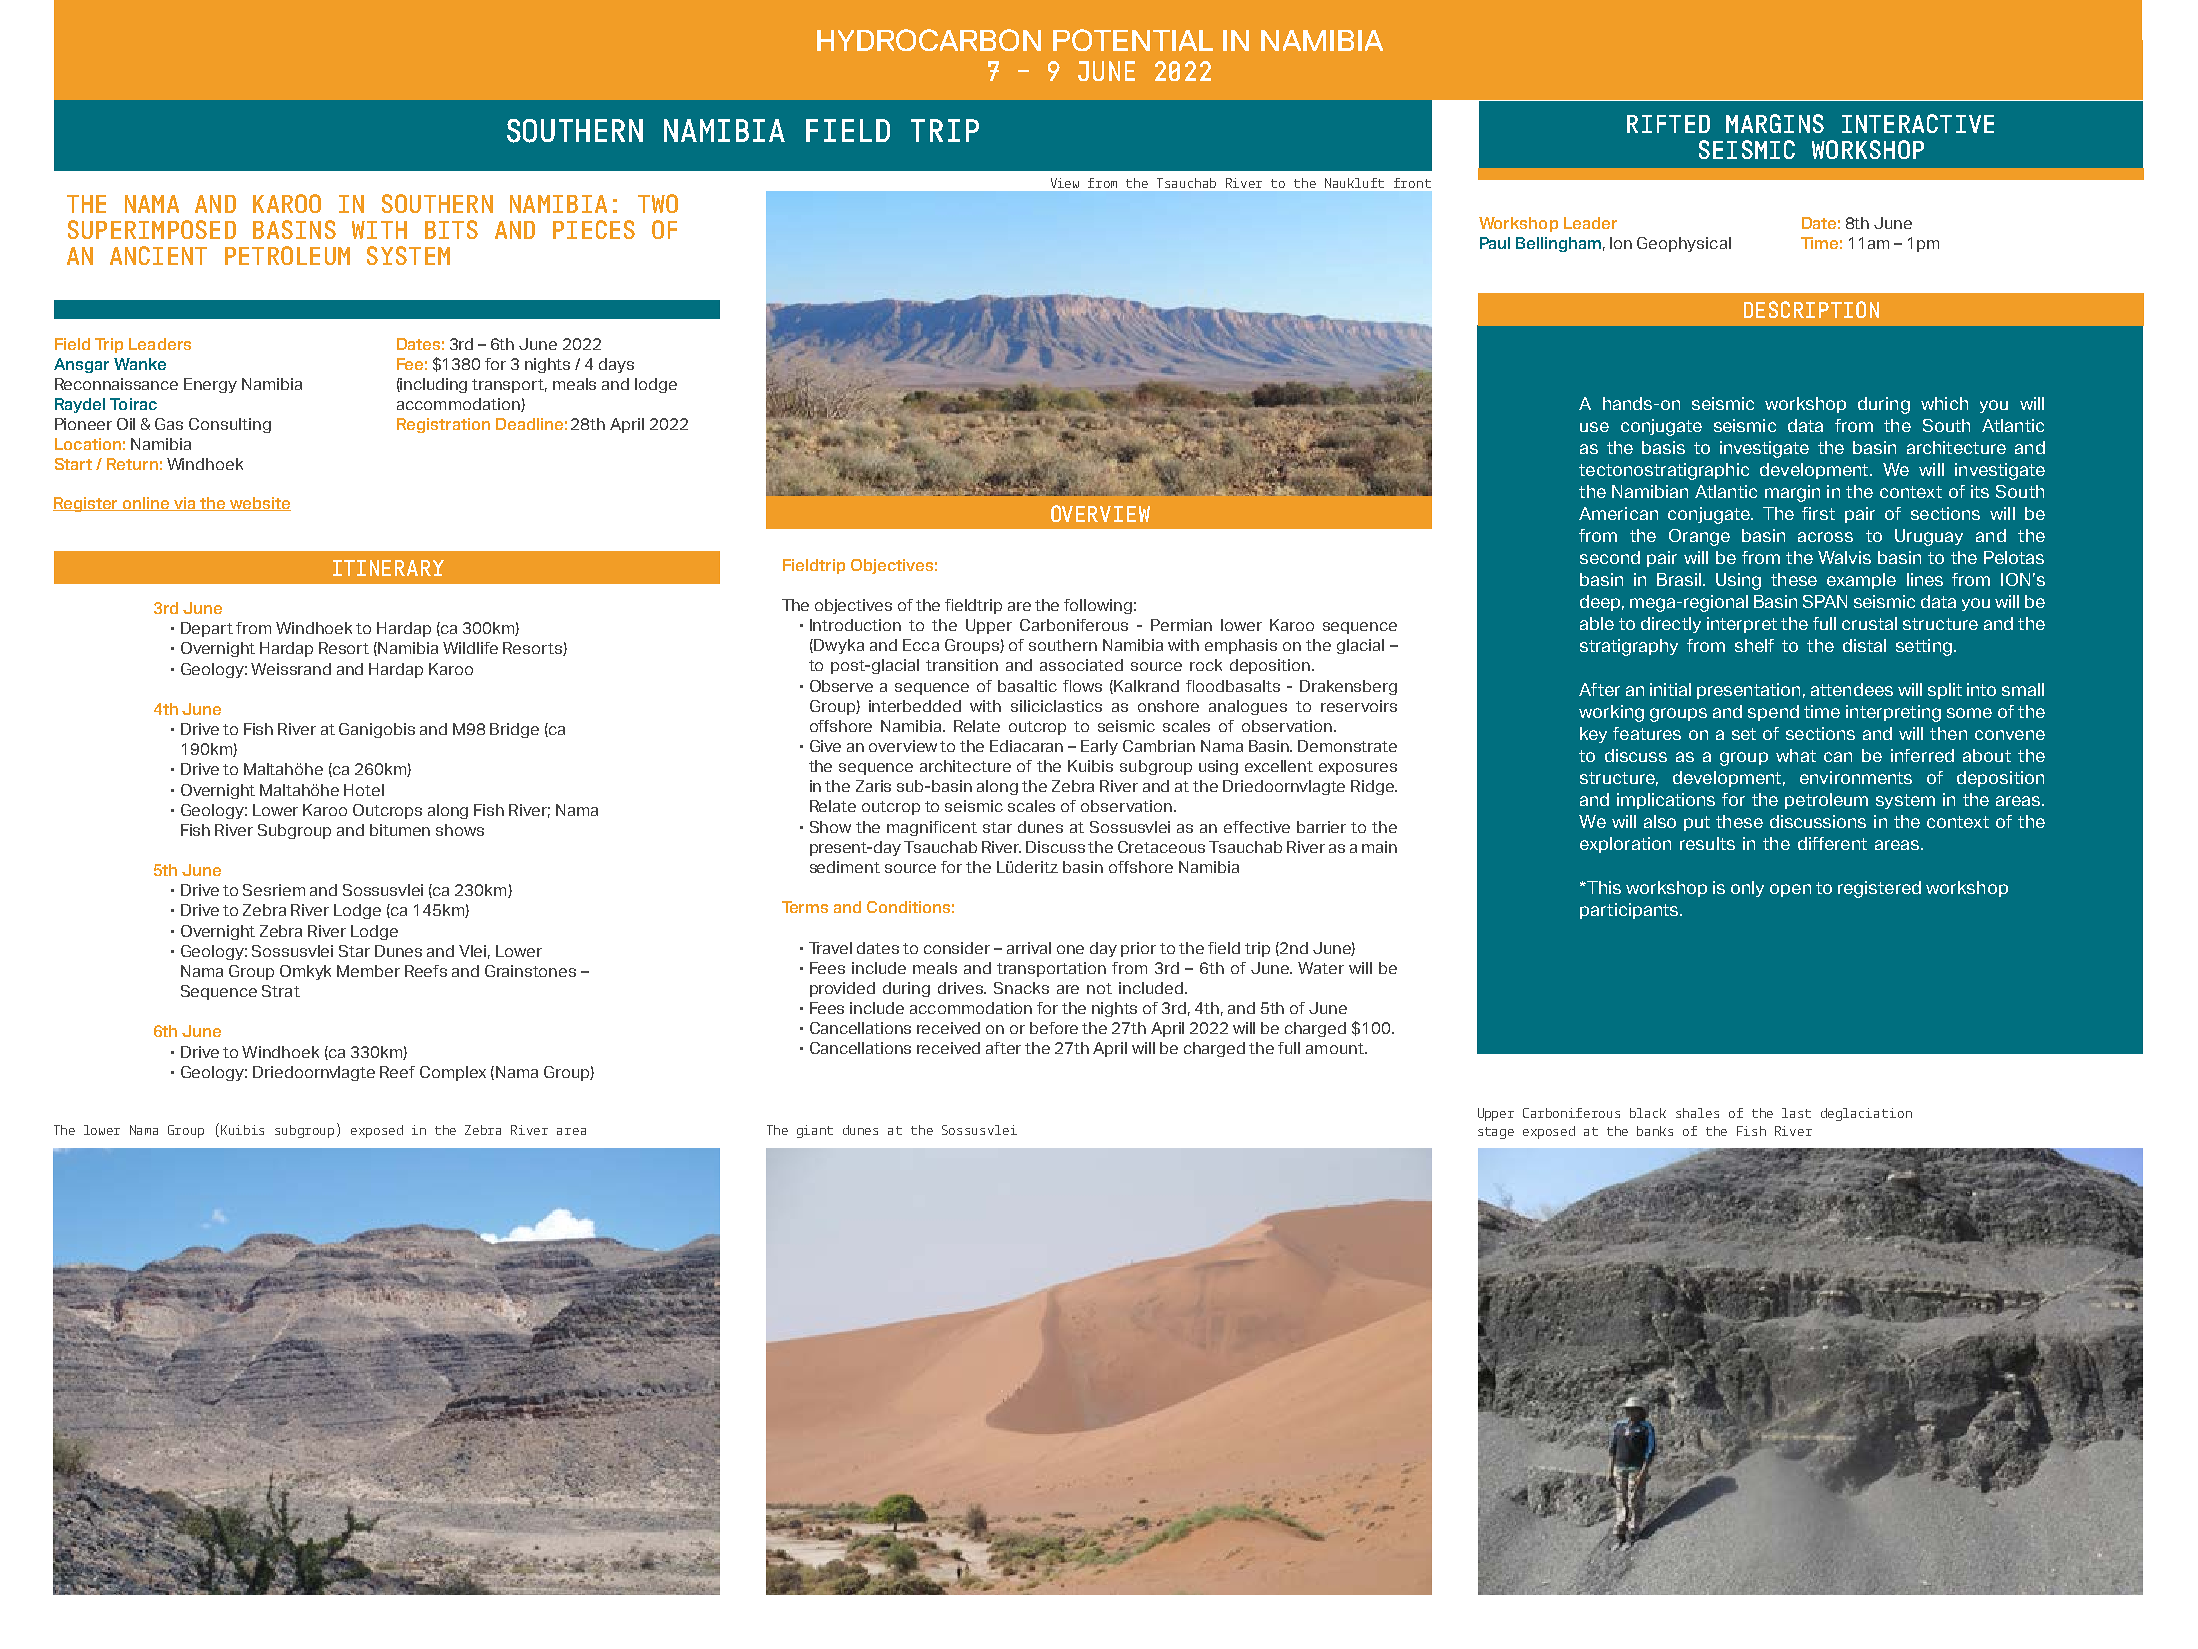 This screenshot has width=2198, height=1649. I want to click on SPAN, so click(1825, 601).
